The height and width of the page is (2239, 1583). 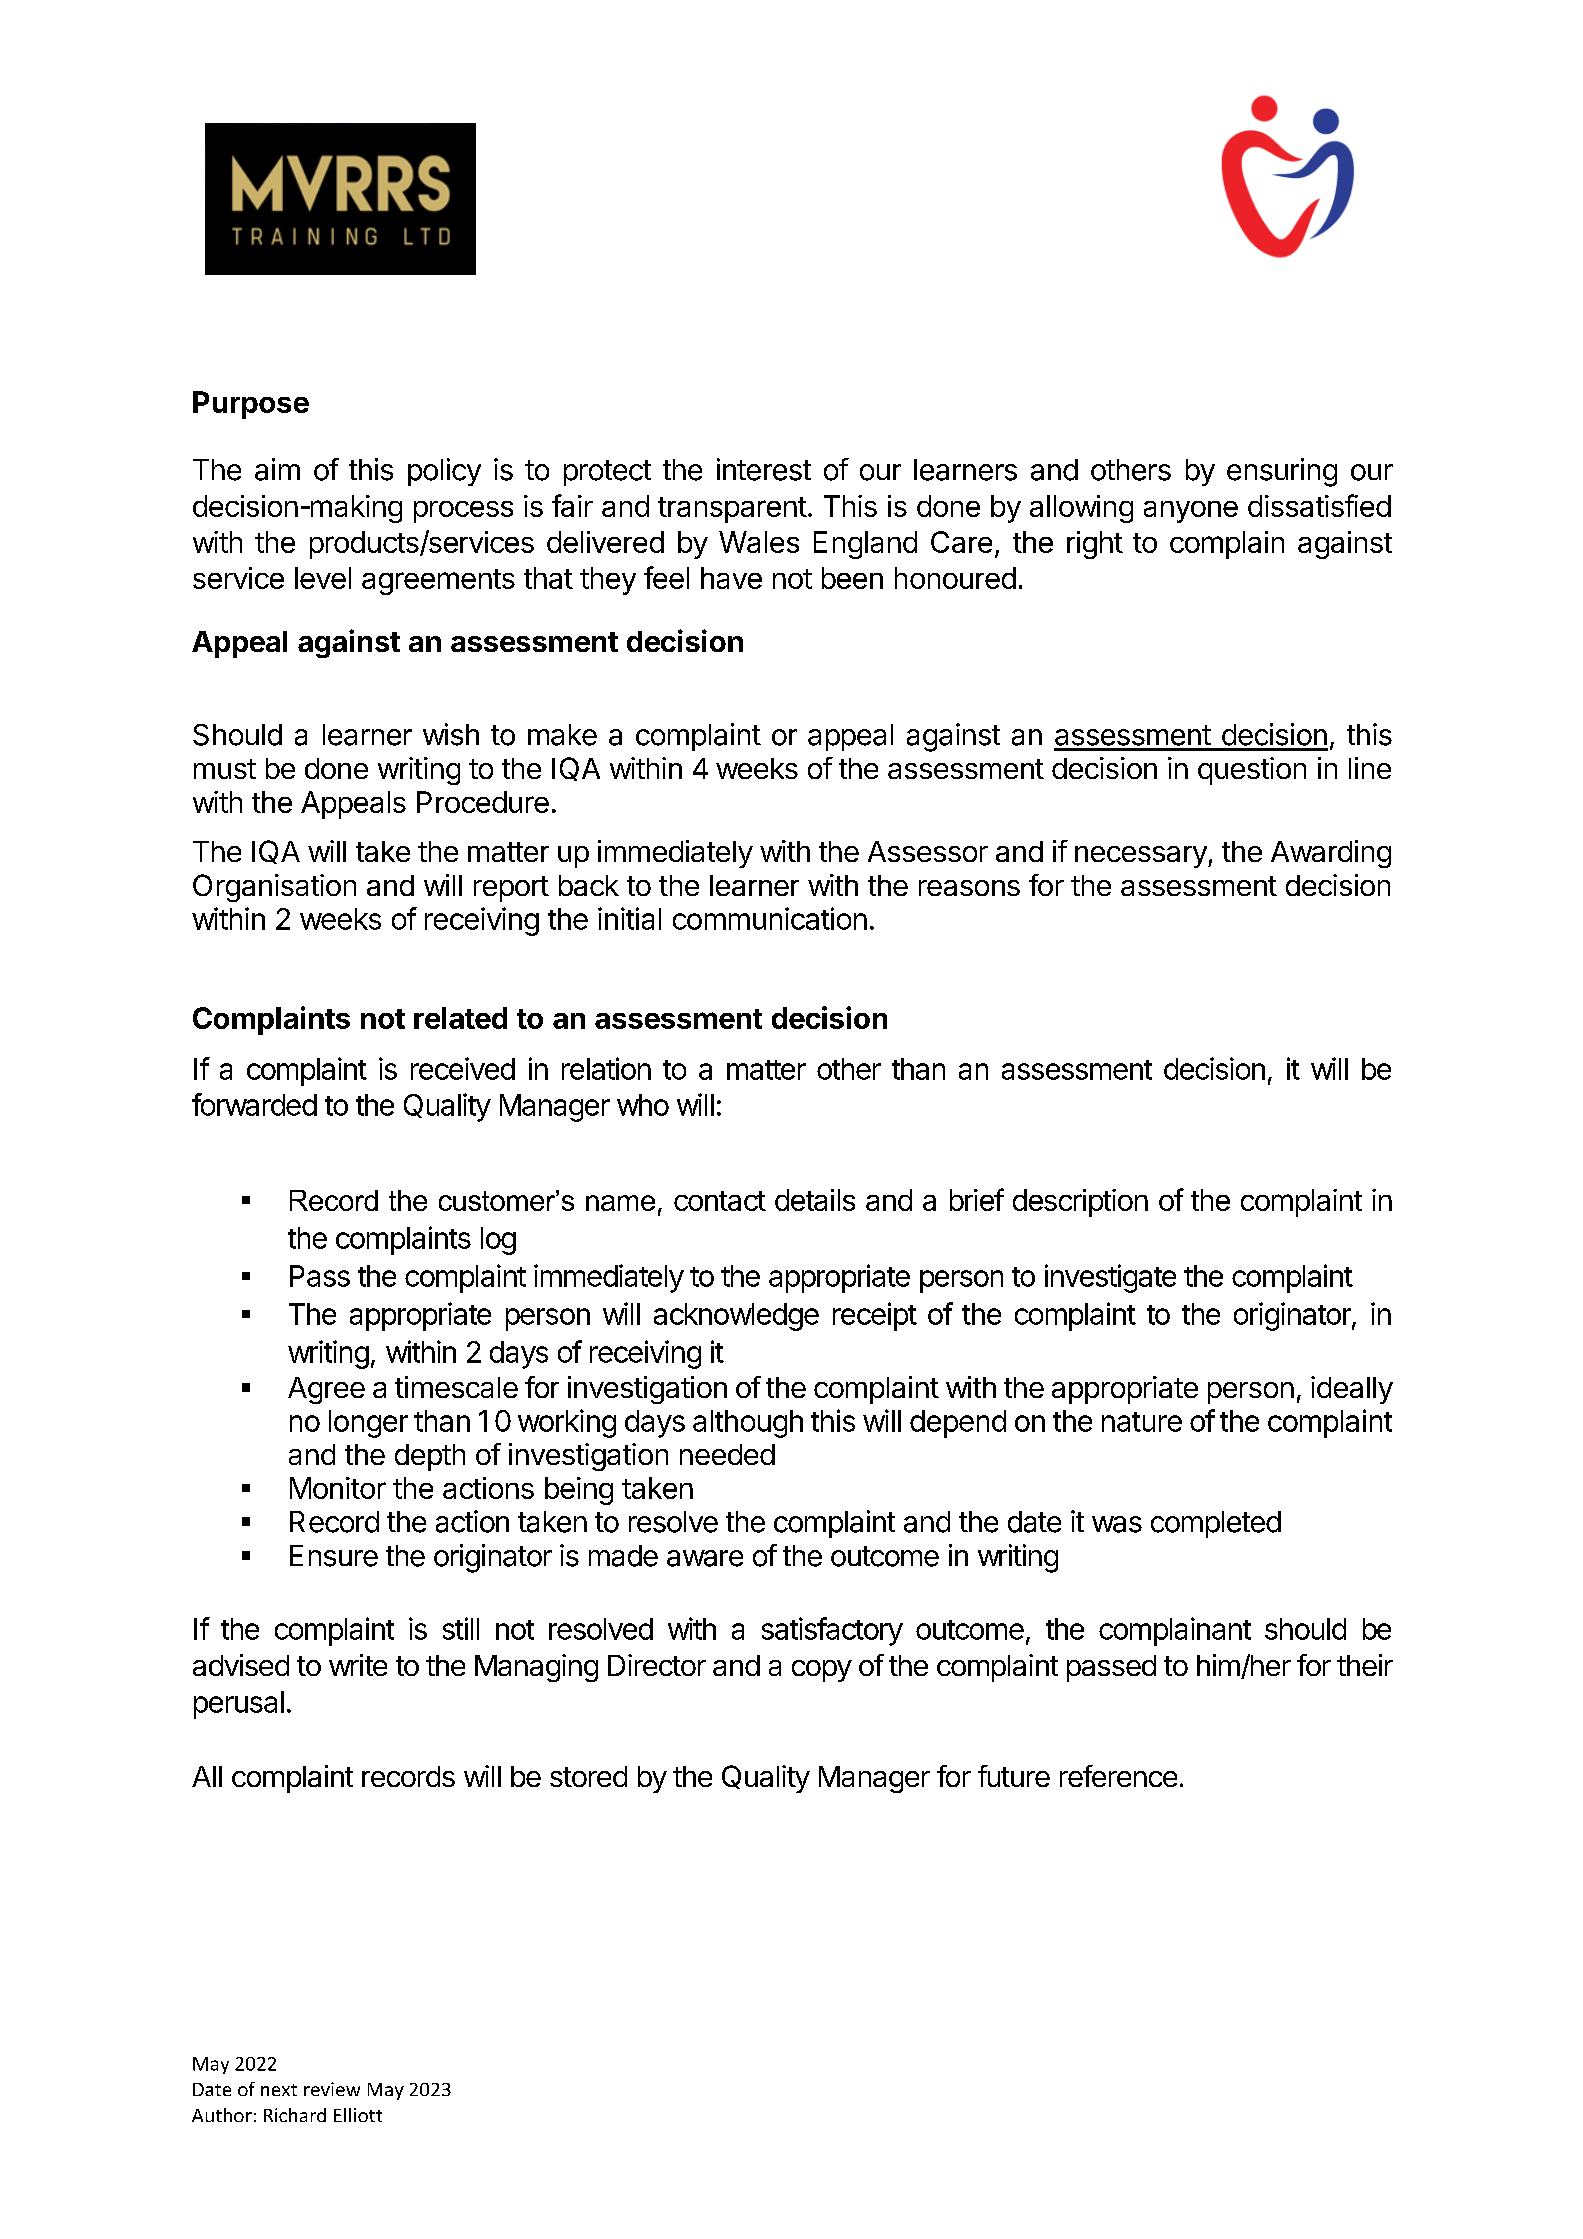 What do you see at coordinates (1282, 472) in the page?
I see `ensuring` at bounding box center [1282, 472].
